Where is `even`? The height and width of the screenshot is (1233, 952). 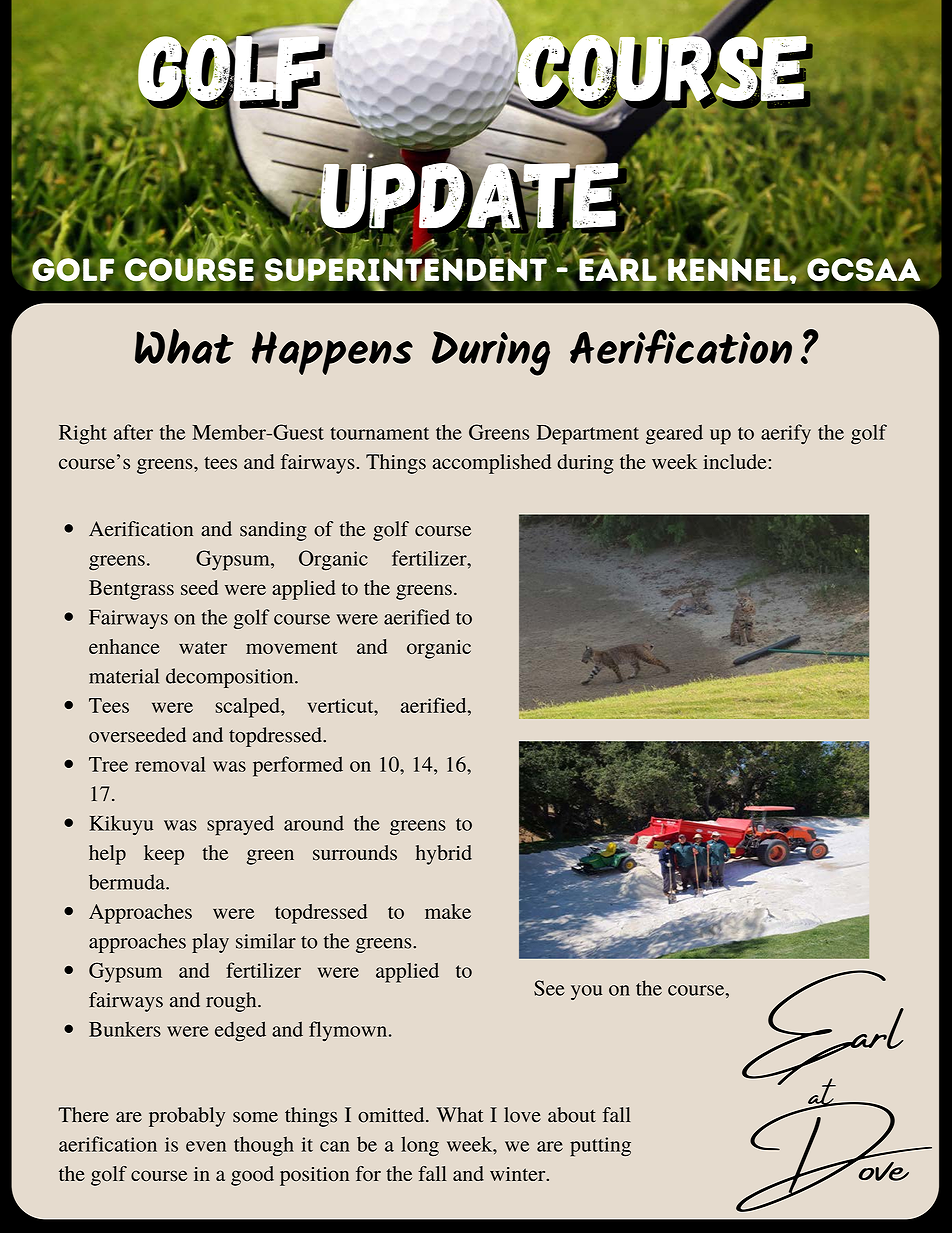
even is located at coordinates (206, 1146).
